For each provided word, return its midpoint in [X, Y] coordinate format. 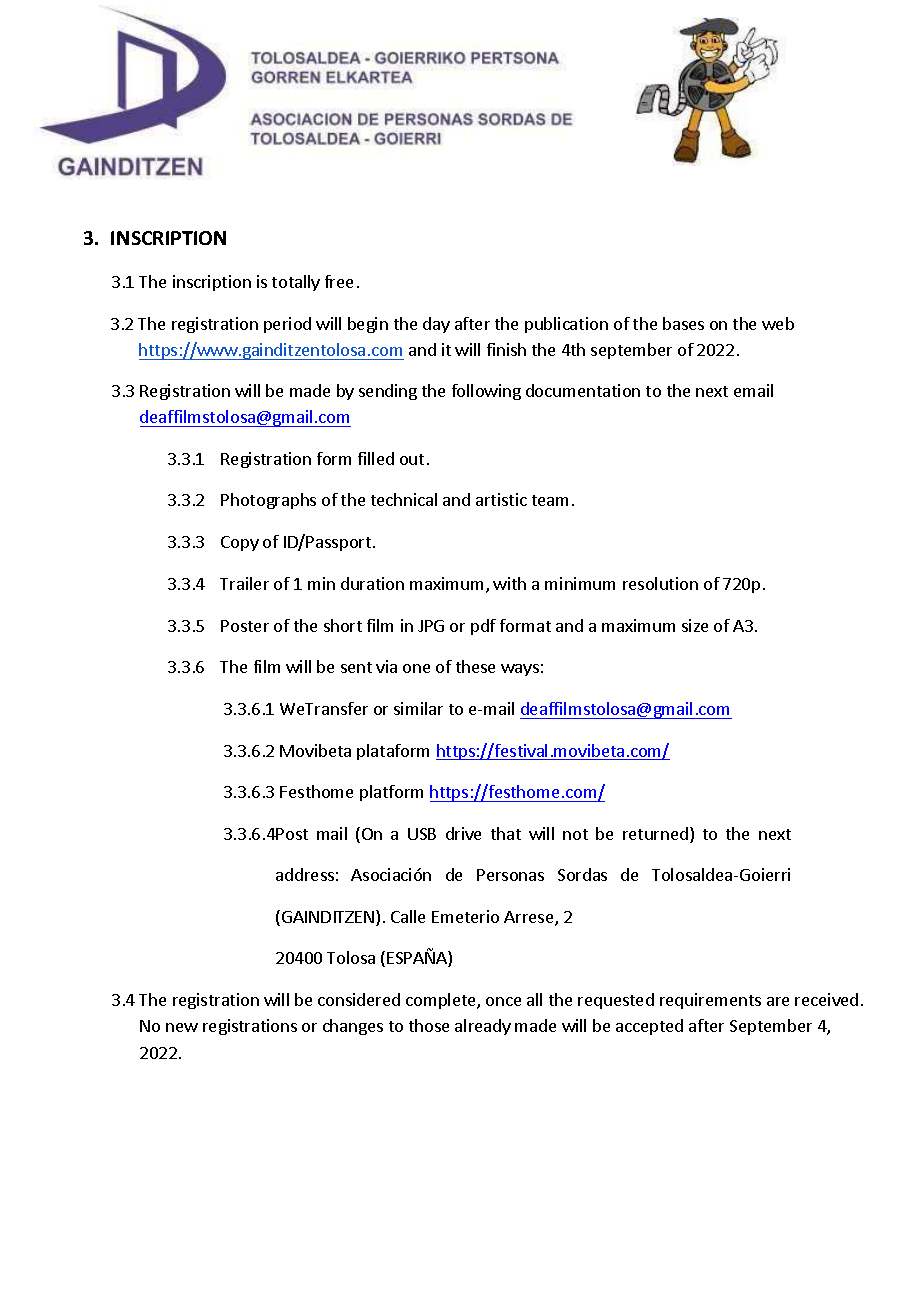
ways [520, 670]
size [695, 625]
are [778, 1001]
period [287, 325]
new [182, 1027]
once [503, 1001]
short [343, 625]
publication [566, 325]
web [778, 323]
